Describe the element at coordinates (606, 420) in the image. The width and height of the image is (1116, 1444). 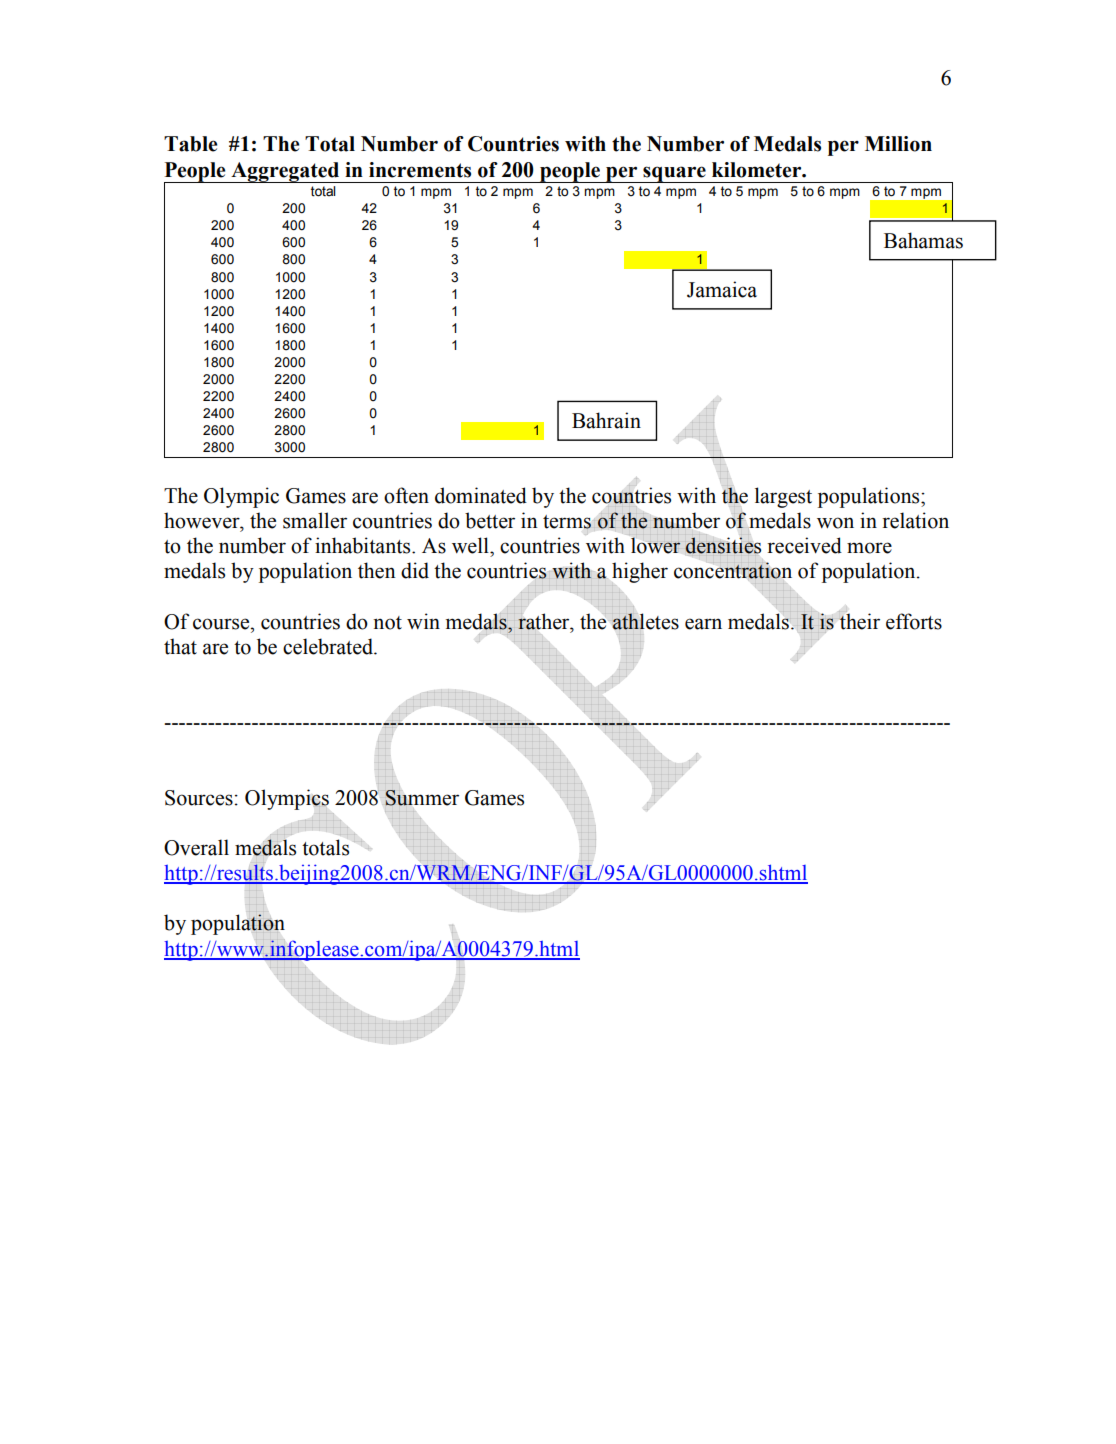
I see `Bahrain` at that location.
